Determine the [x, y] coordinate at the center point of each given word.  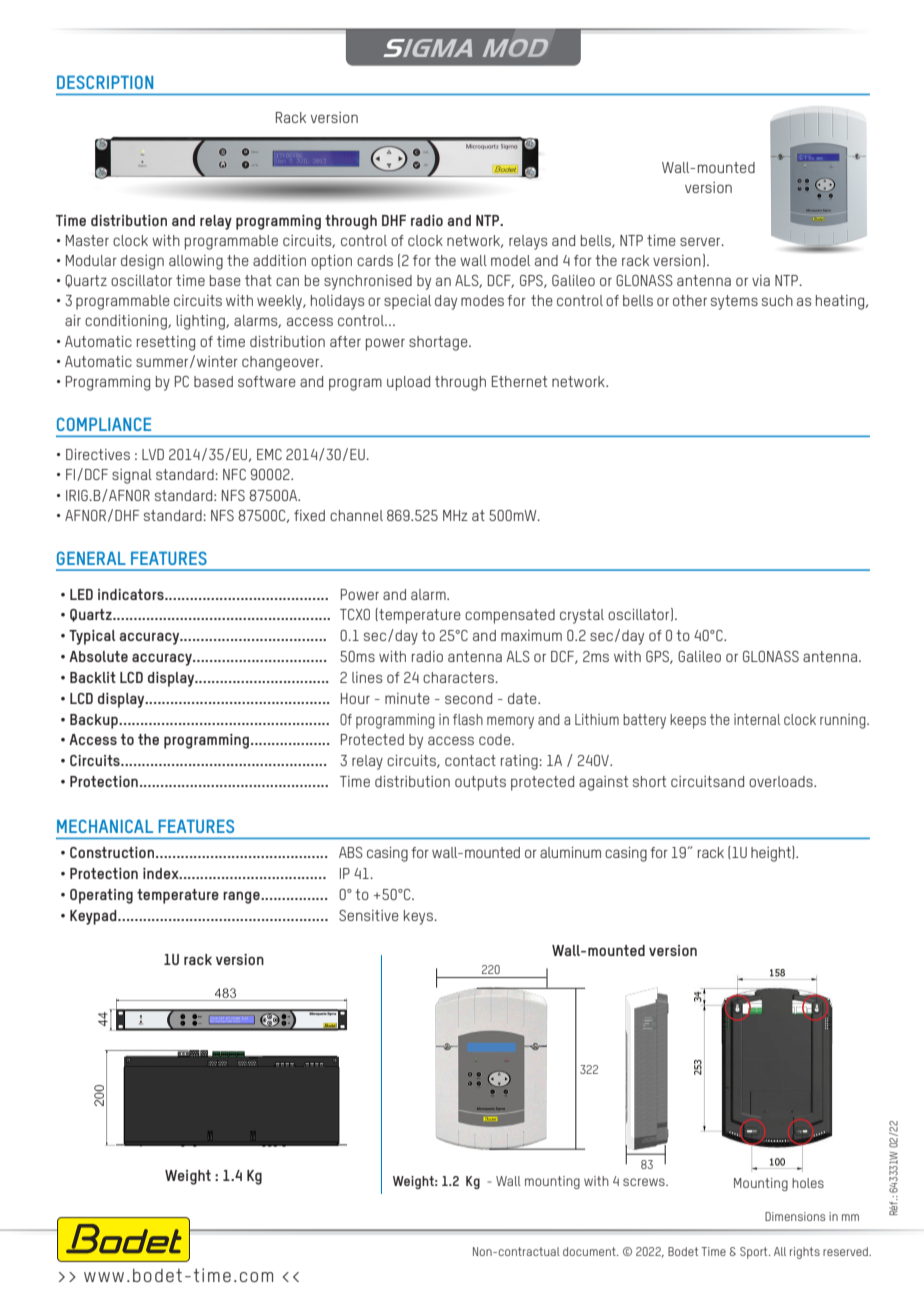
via [761, 280]
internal [757, 719]
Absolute [98, 656]
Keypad [94, 917]
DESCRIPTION [105, 82]
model [510, 260]
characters [459, 677]
